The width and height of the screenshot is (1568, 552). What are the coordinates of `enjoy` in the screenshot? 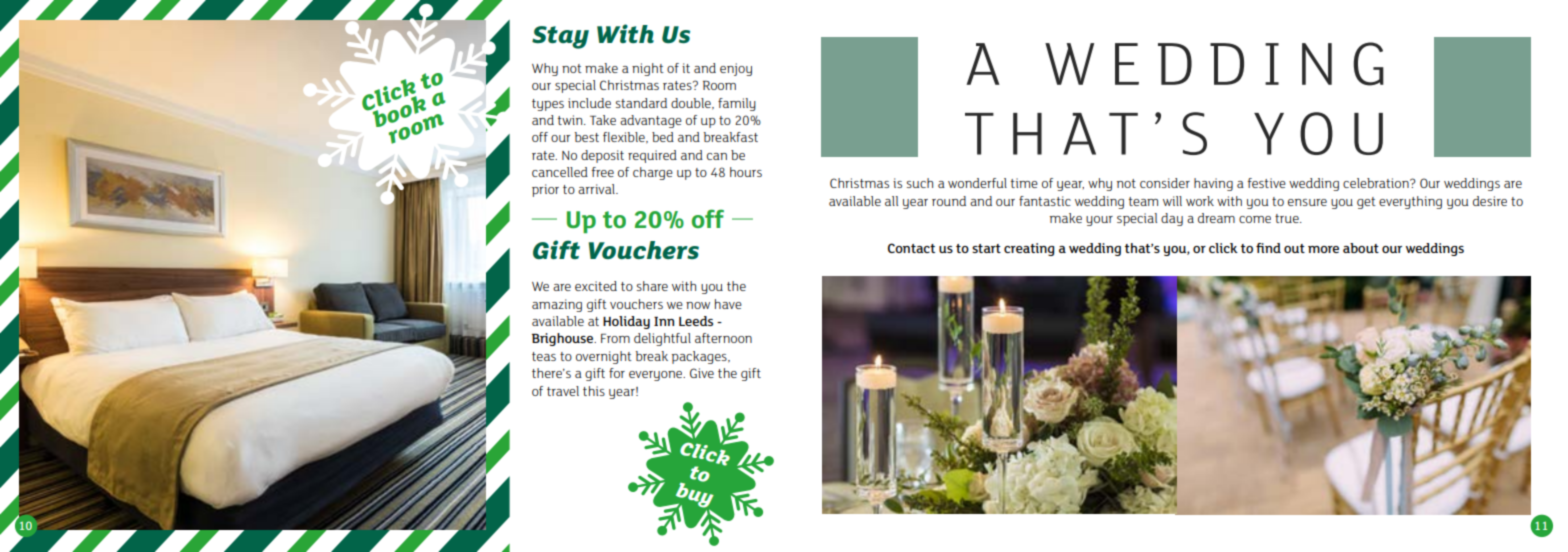 It's located at (736, 69).
